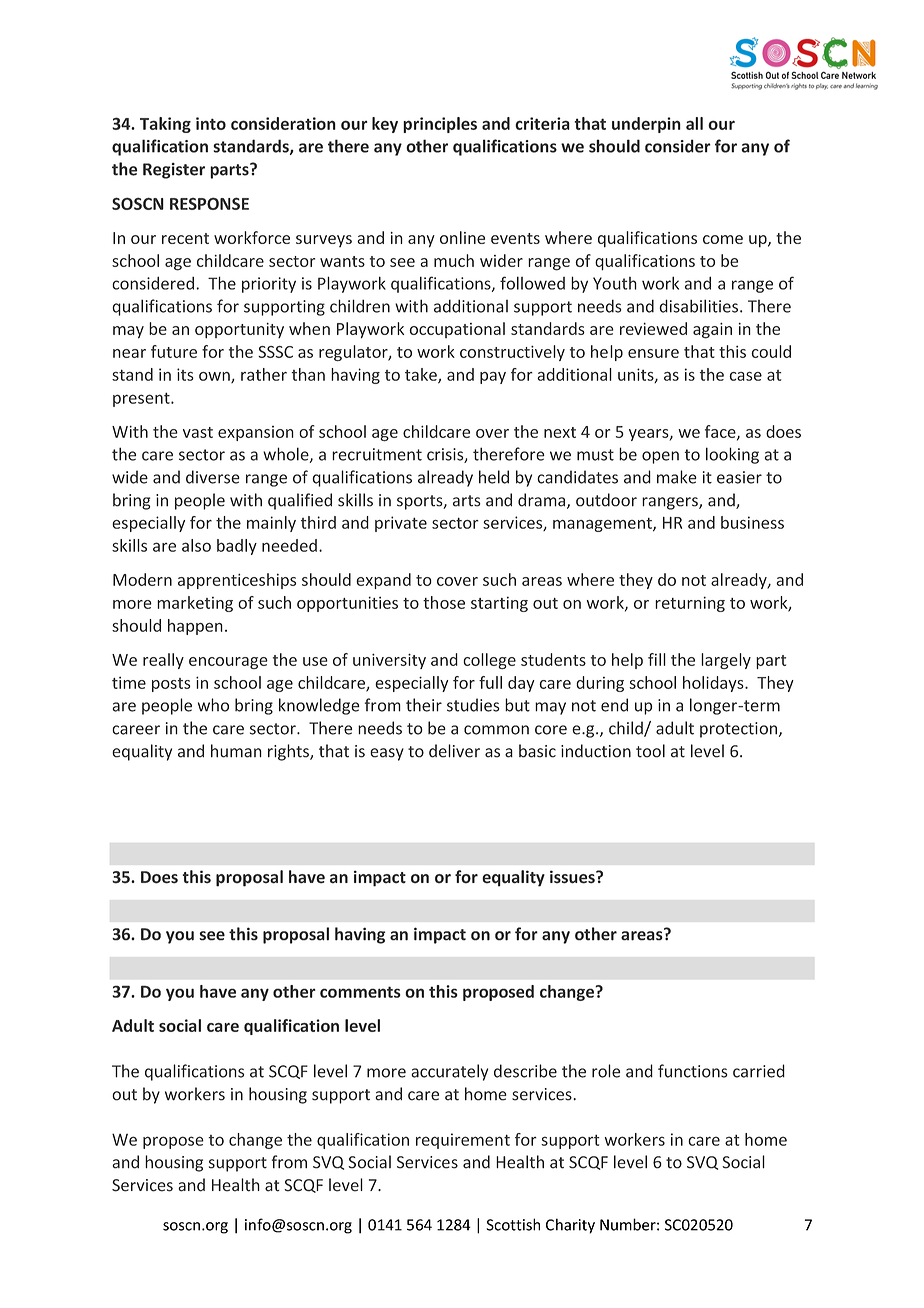  What do you see at coordinates (646, 125) in the screenshot?
I see `underpin` at bounding box center [646, 125].
